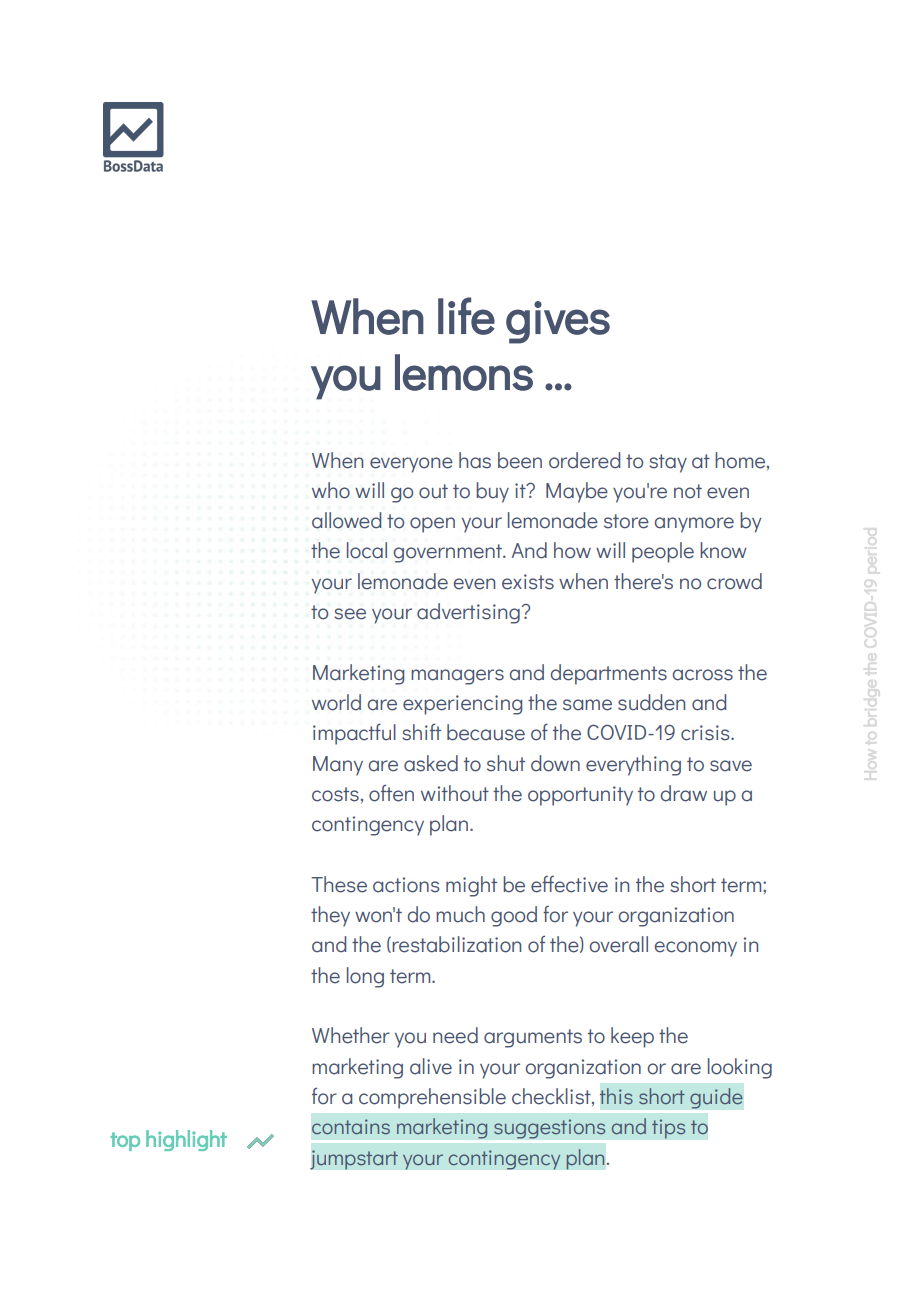 This page has width=924, height=1307. What do you see at coordinates (338, 766) in the page?
I see `Many` at bounding box center [338, 766].
